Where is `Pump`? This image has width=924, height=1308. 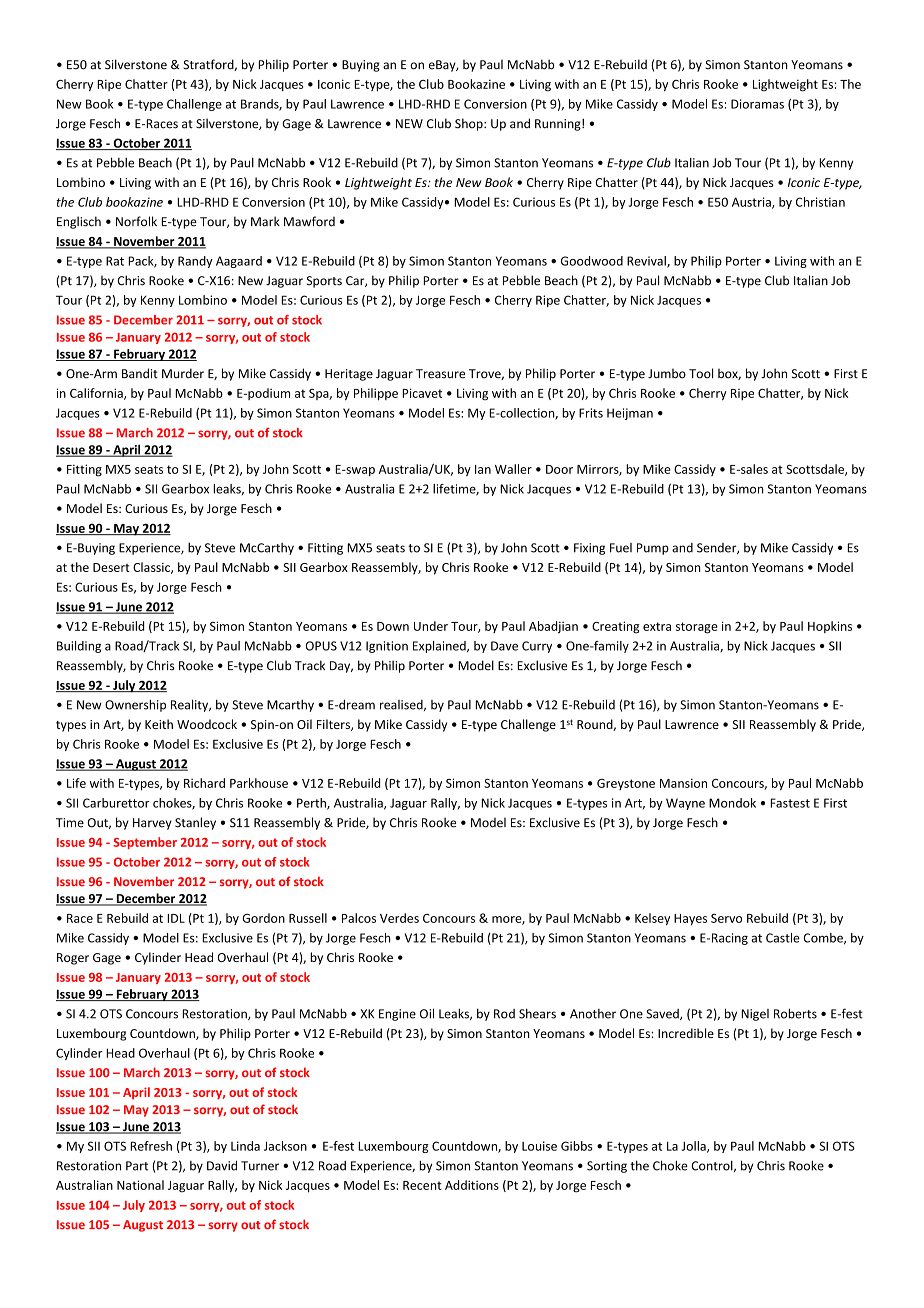 Pump is located at coordinates (653, 549).
